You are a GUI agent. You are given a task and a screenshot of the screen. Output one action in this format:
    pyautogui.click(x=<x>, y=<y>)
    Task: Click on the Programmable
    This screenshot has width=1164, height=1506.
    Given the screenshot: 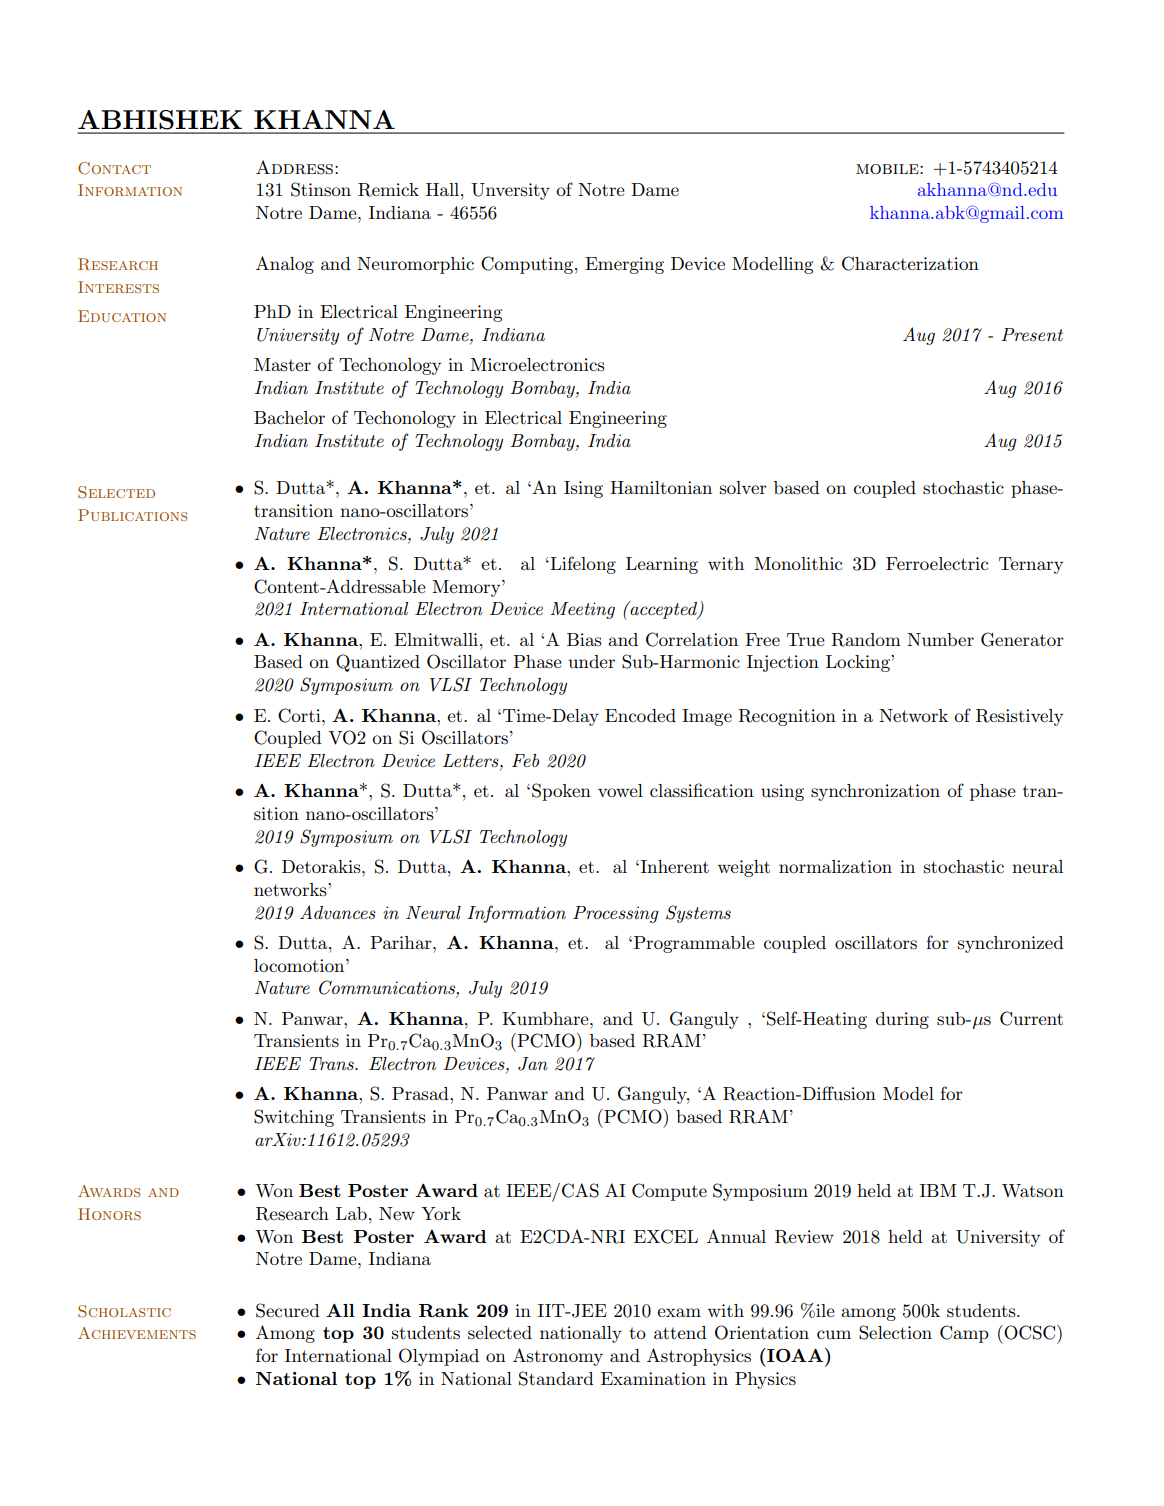 What is the action you would take?
    pyautogui.click(x=694, y=944)
